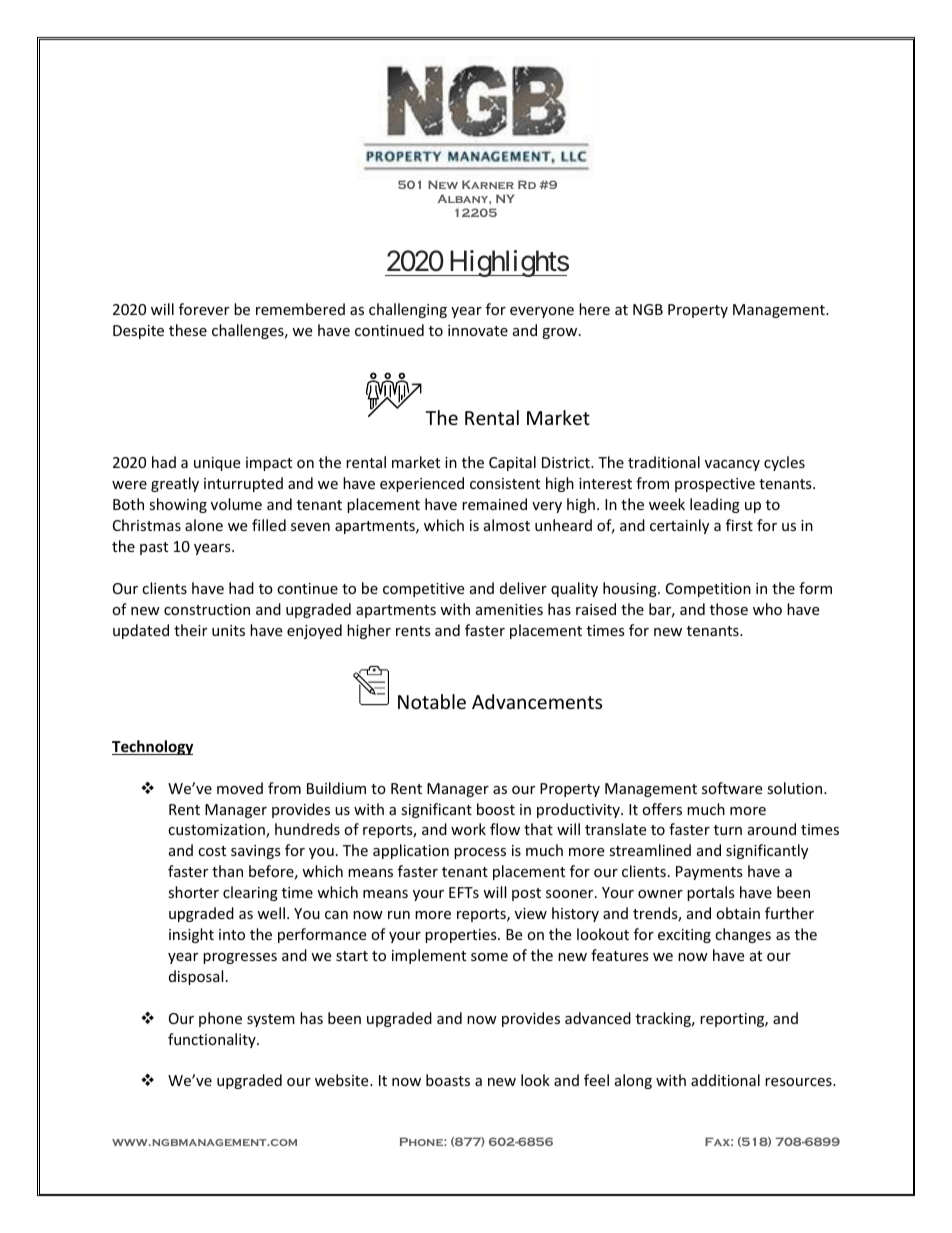 The height and width of the image is (1233, 952). What do you see at coordinates (227, 871) in the image?
I see `than` at bounding box center [227, 871].
